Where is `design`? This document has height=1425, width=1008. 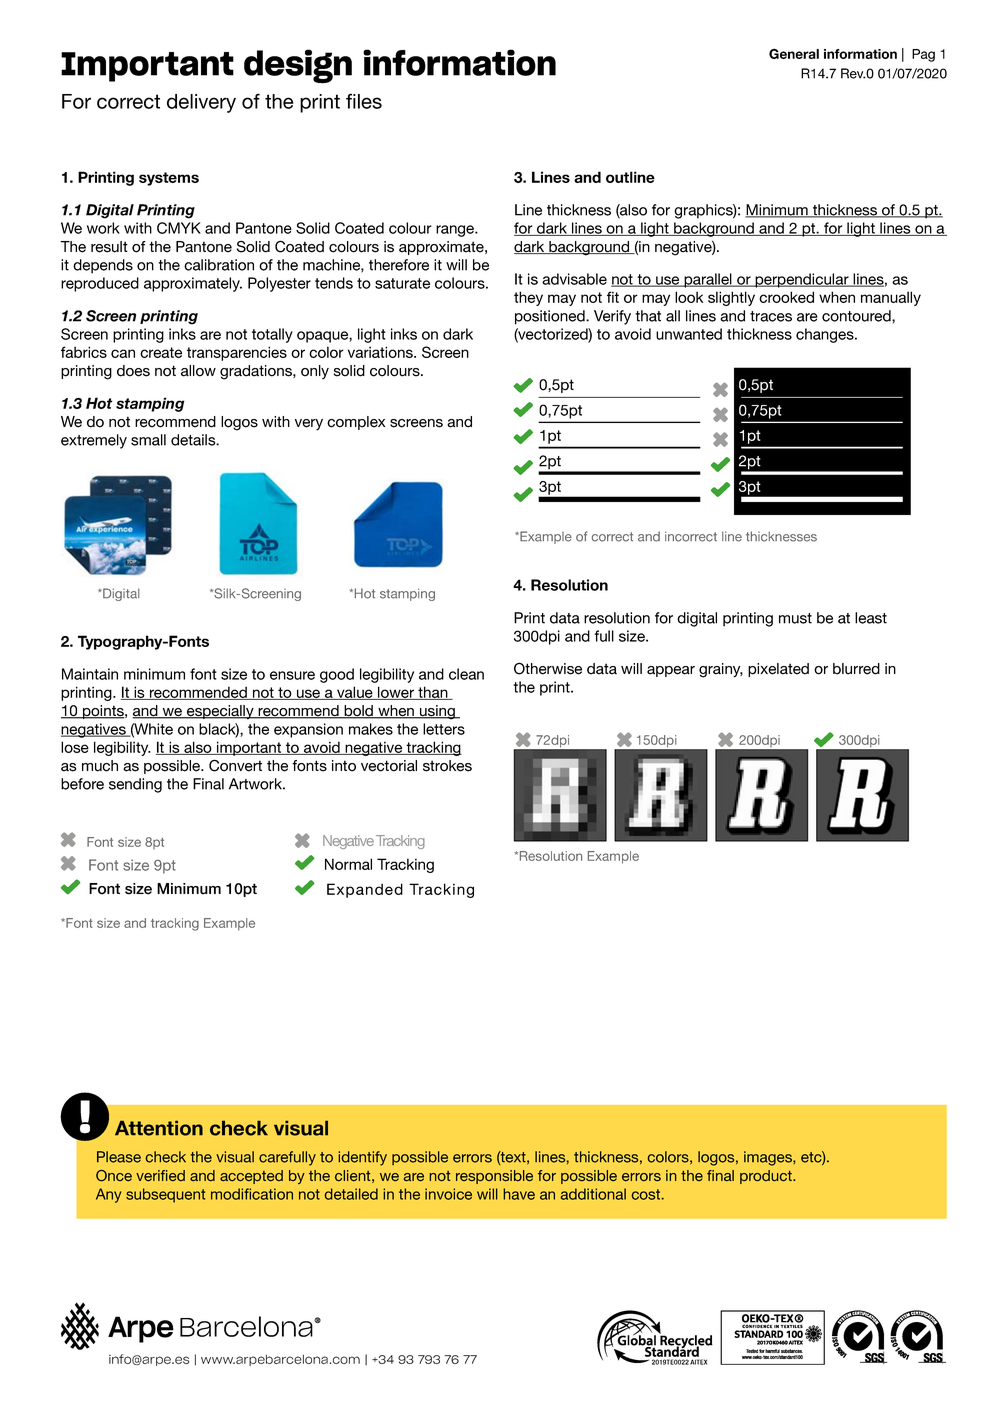 design is located at coordinates (298, 66).
